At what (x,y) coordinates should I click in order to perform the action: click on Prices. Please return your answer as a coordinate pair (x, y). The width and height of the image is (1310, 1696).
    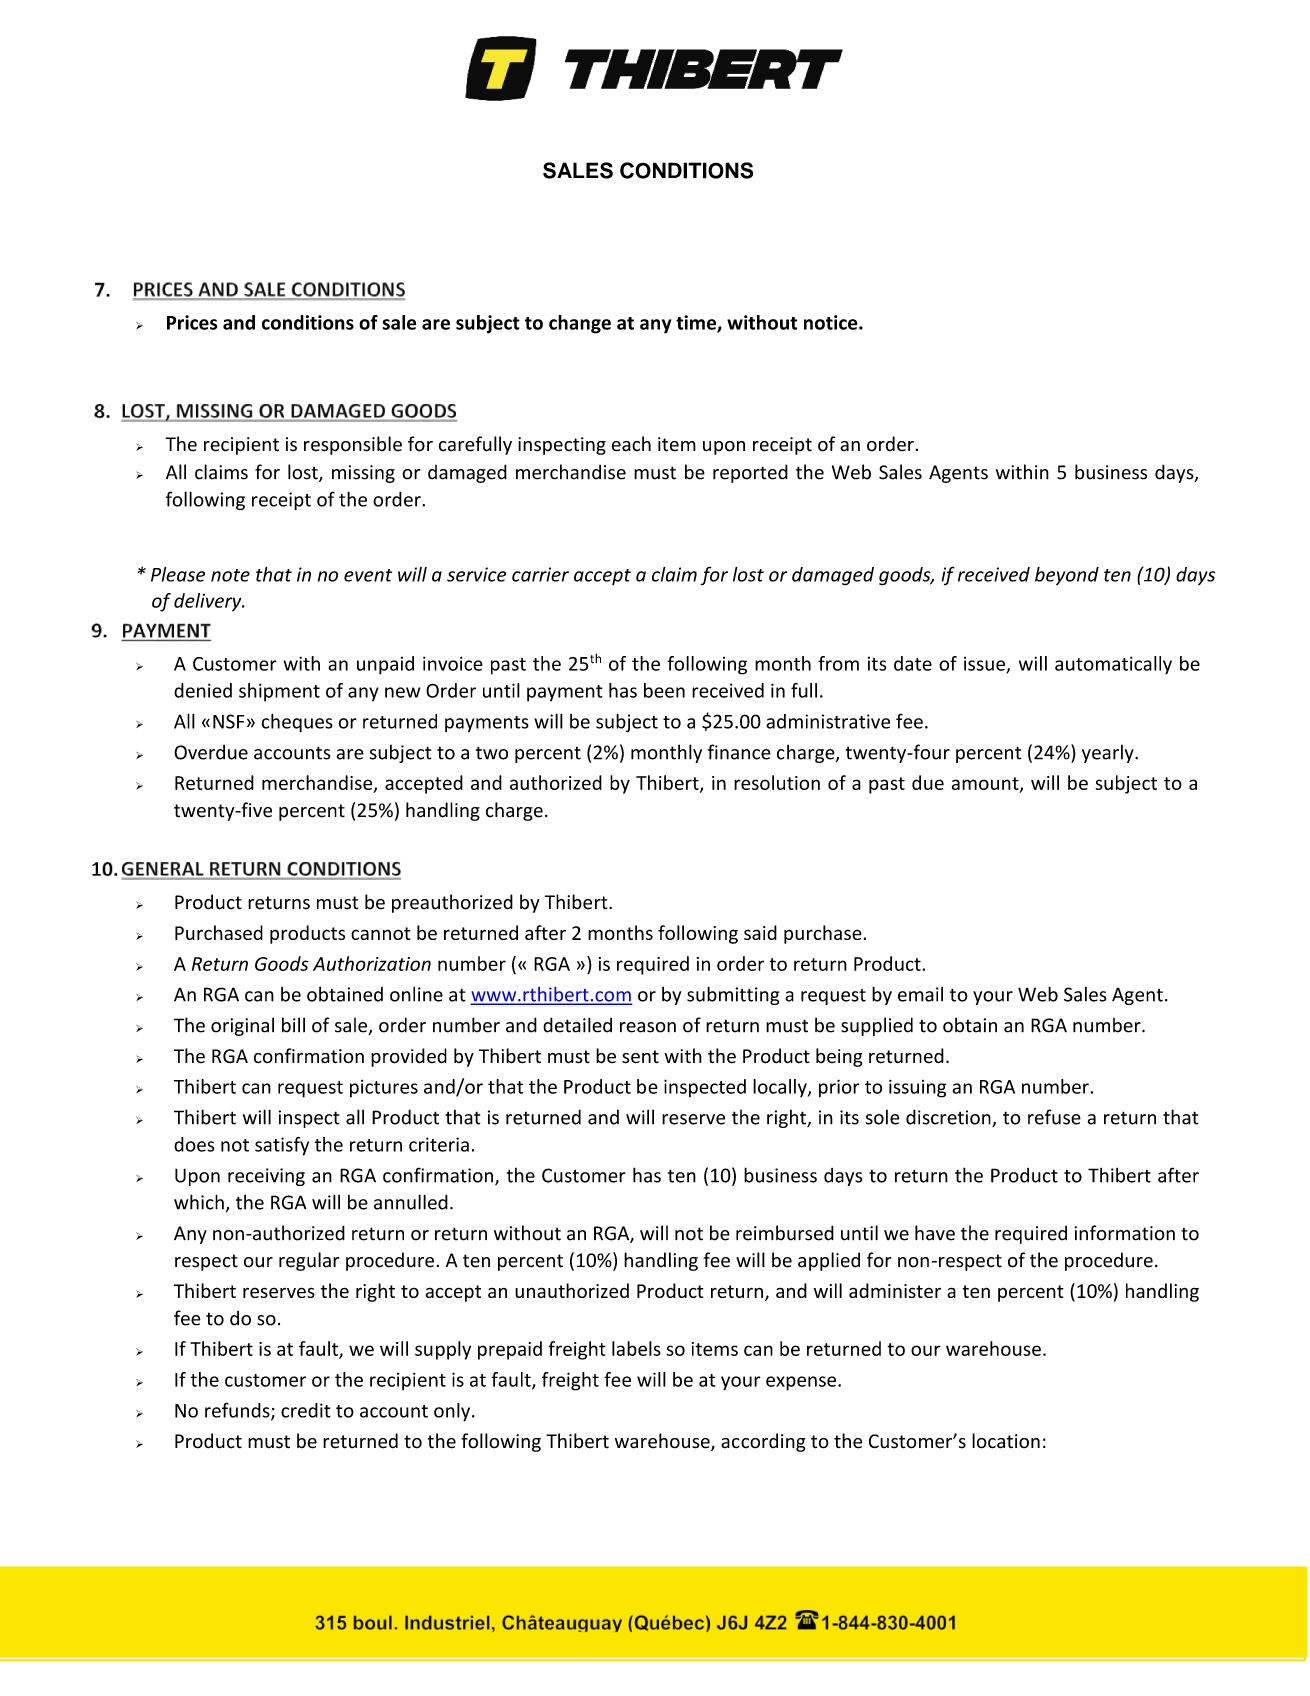
    Looking at the image, I should click on (192, 322).
